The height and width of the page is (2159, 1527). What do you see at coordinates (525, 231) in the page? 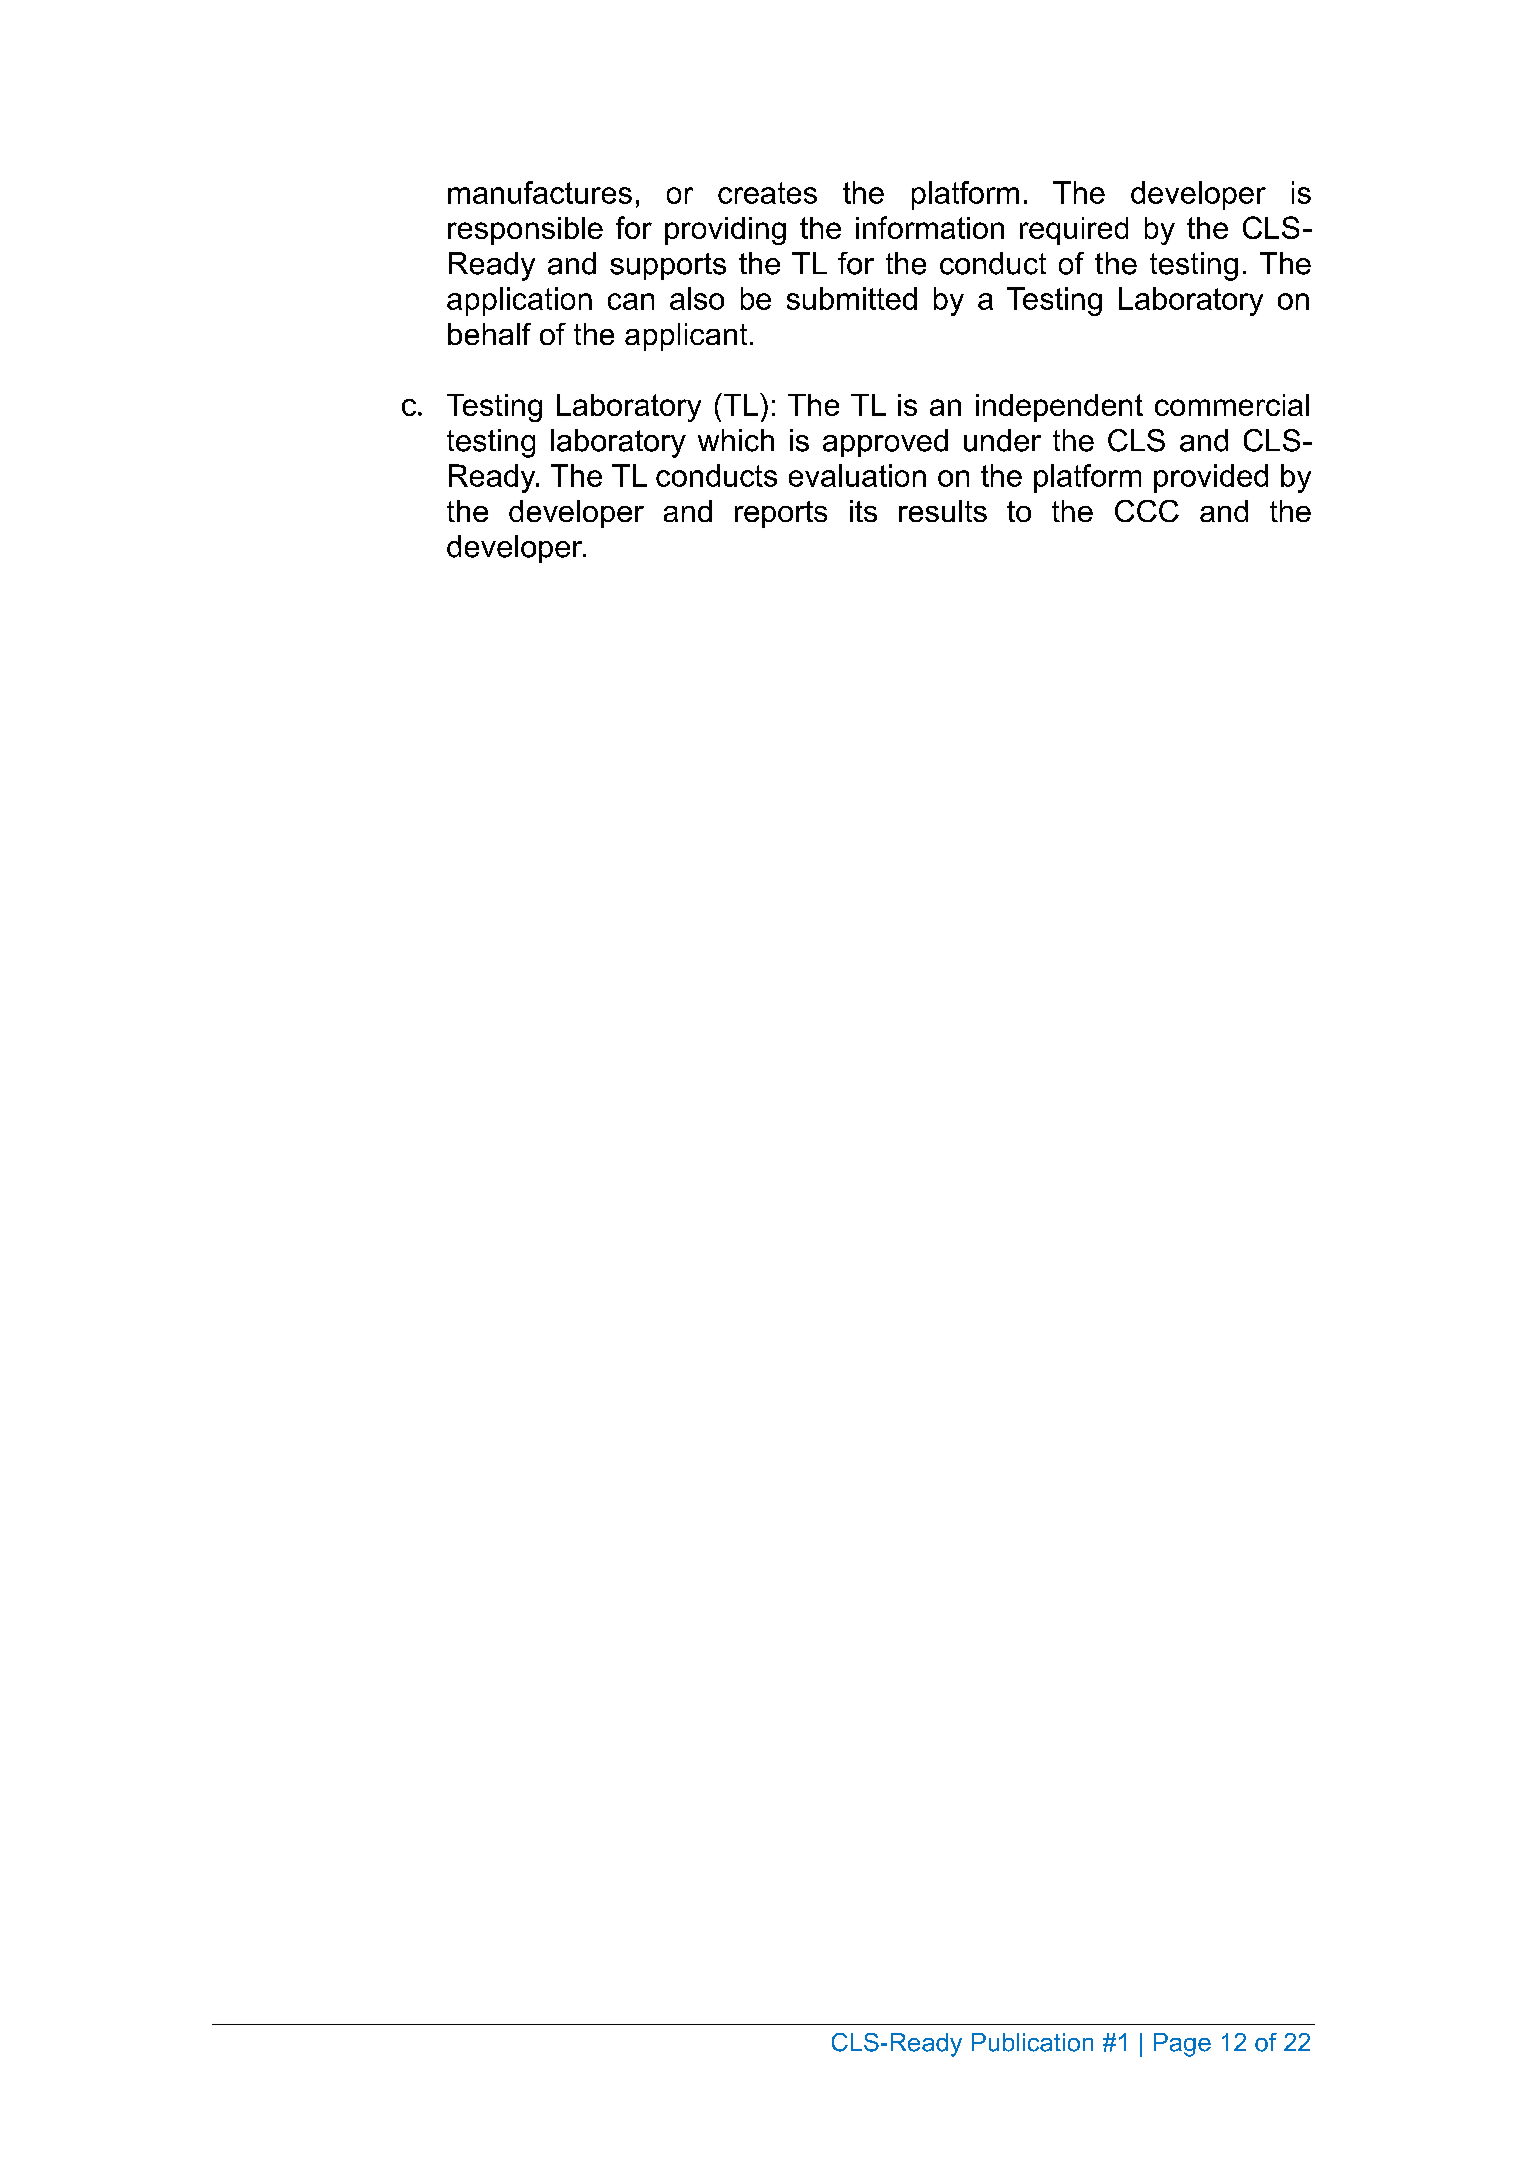
I see `responsible` at bounding box center [525, 231].
